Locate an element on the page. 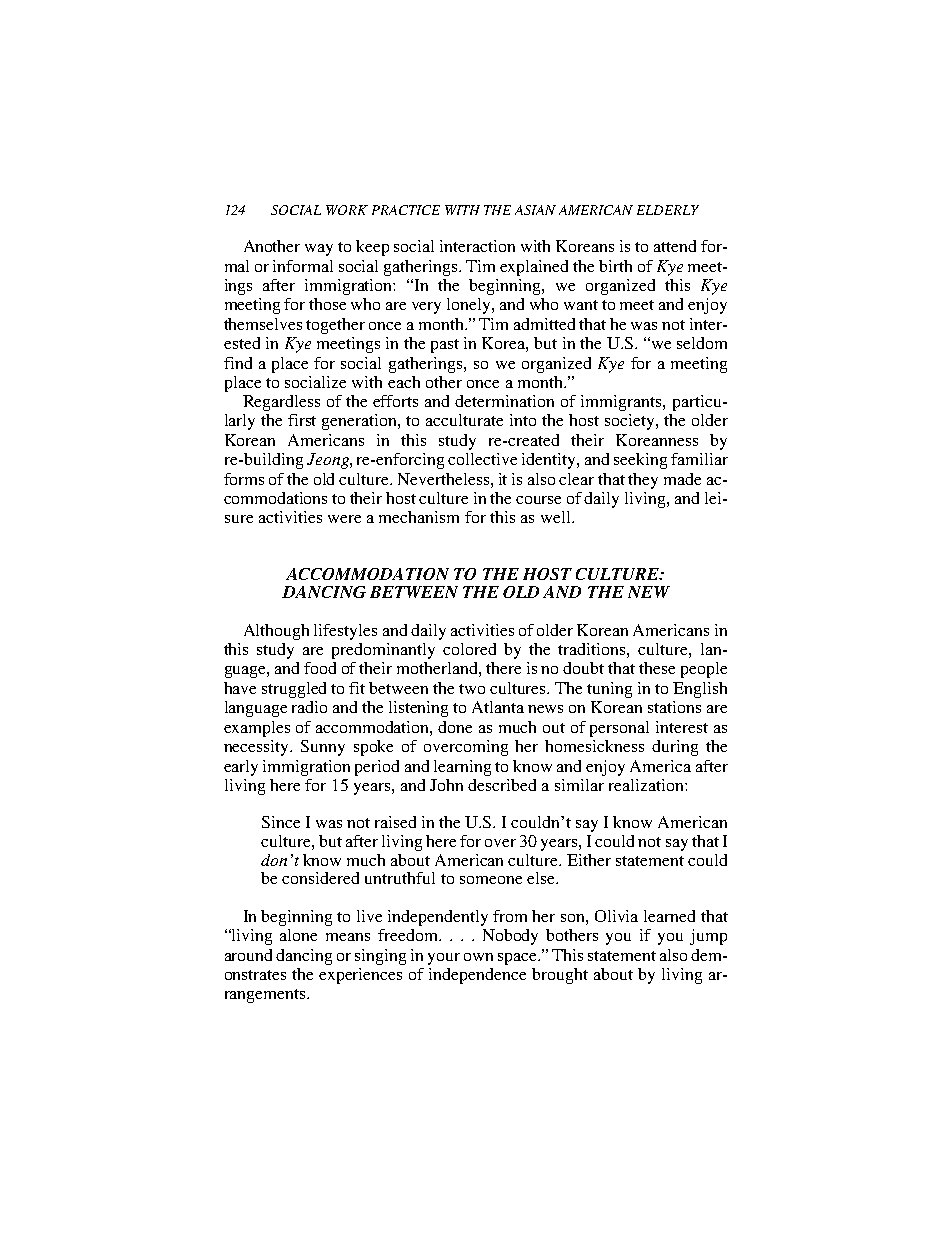 The width and height of the page is (952, 1233). immigrants is located at coordinates (622, 403).
